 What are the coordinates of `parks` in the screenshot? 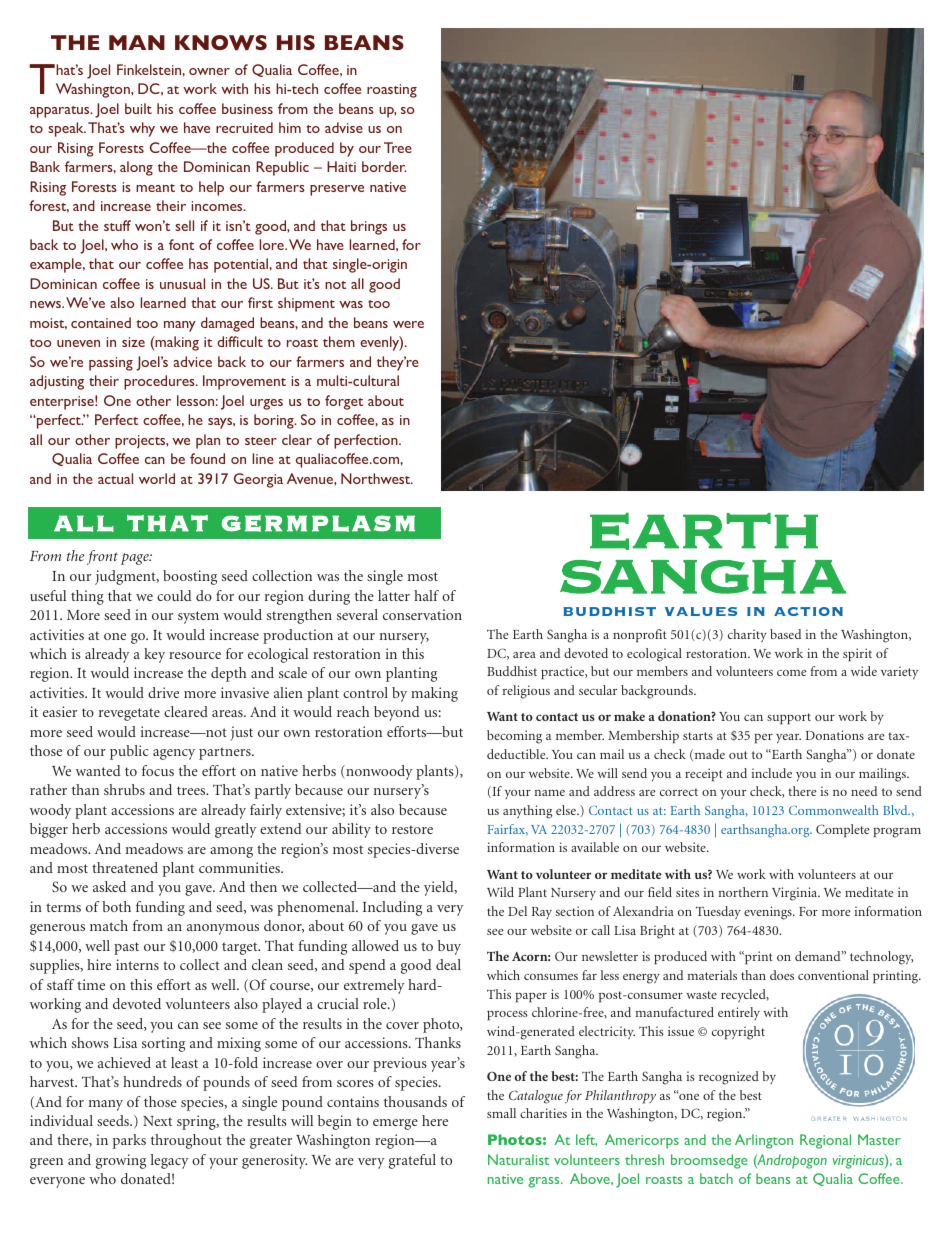 It's located at (129, 1141).
